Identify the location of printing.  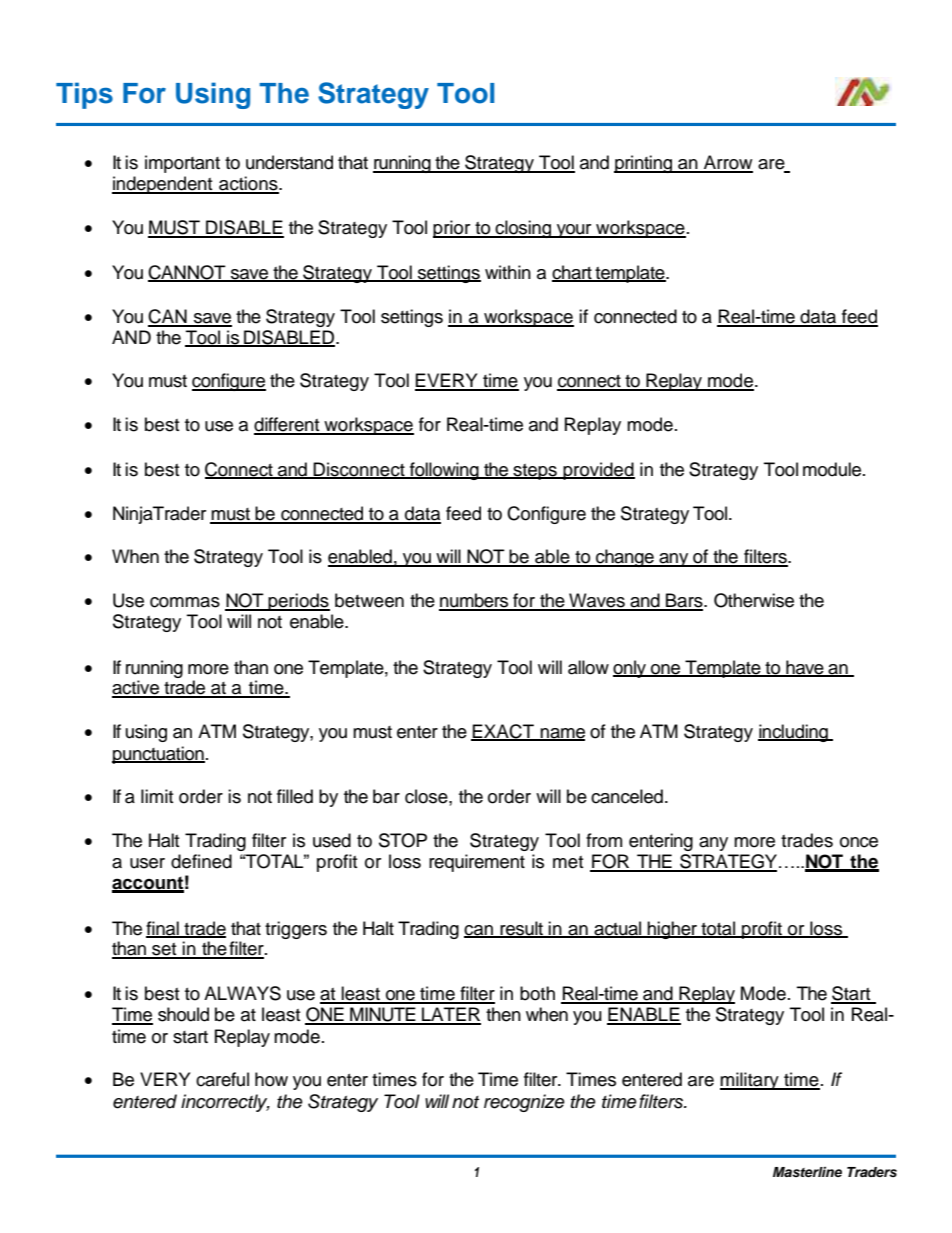
(644, 164).
